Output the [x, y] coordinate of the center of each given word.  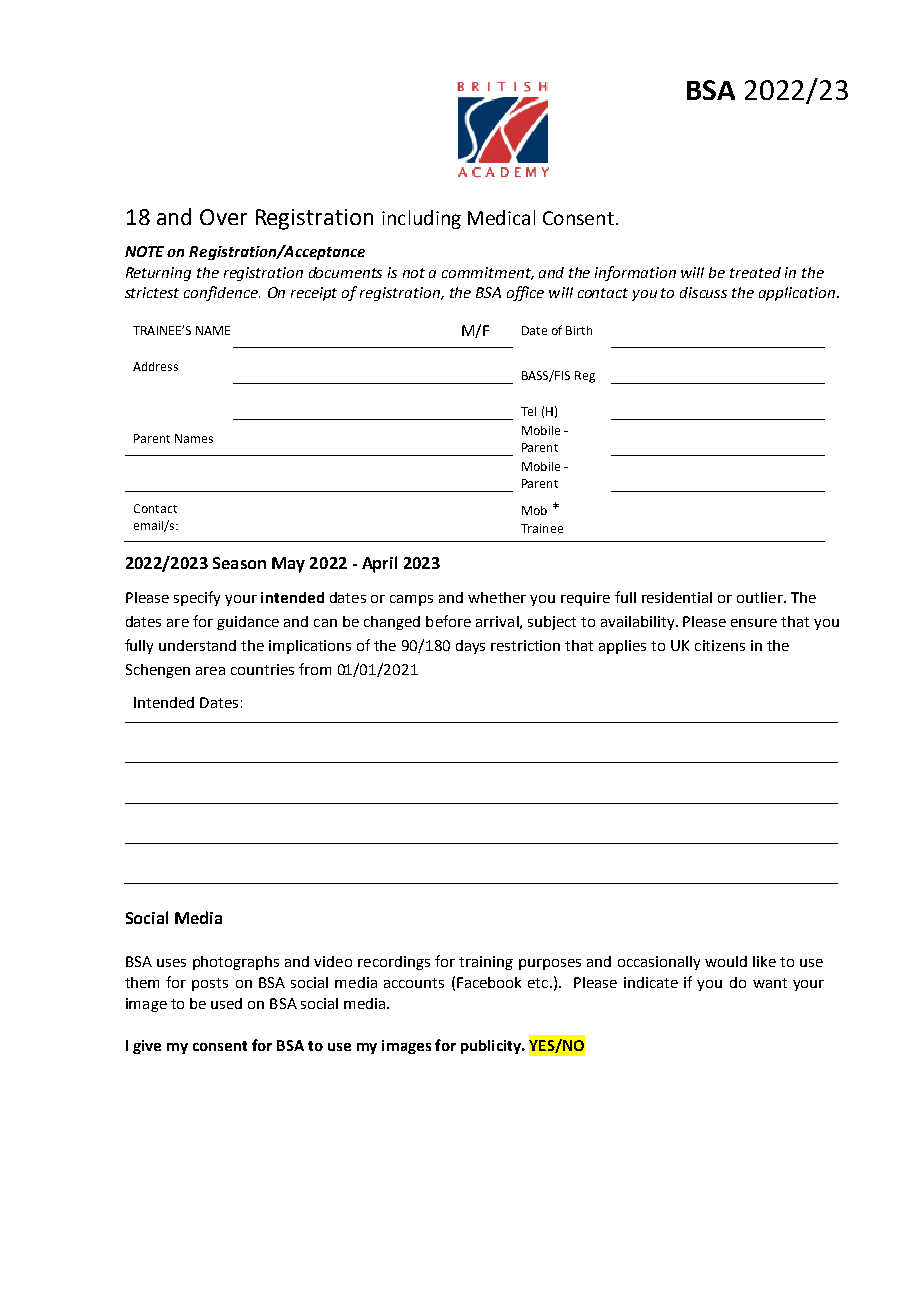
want [770, 983]
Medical [501, 217]
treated [755, 272]
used [226, 1003]
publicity [492, 1047]
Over [223, 217]
